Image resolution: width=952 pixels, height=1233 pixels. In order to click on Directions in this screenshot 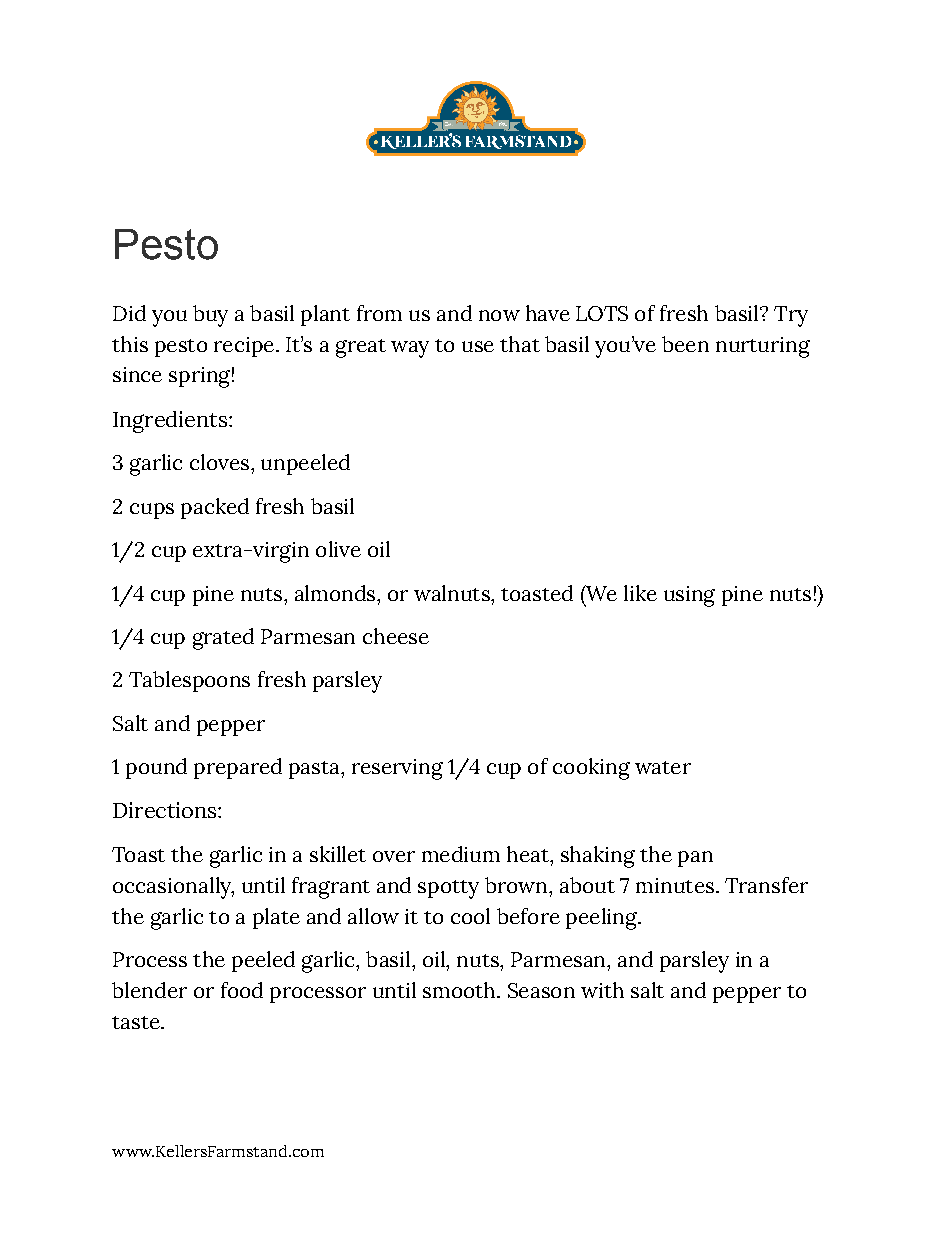, I will do `click(166, 810)`.
